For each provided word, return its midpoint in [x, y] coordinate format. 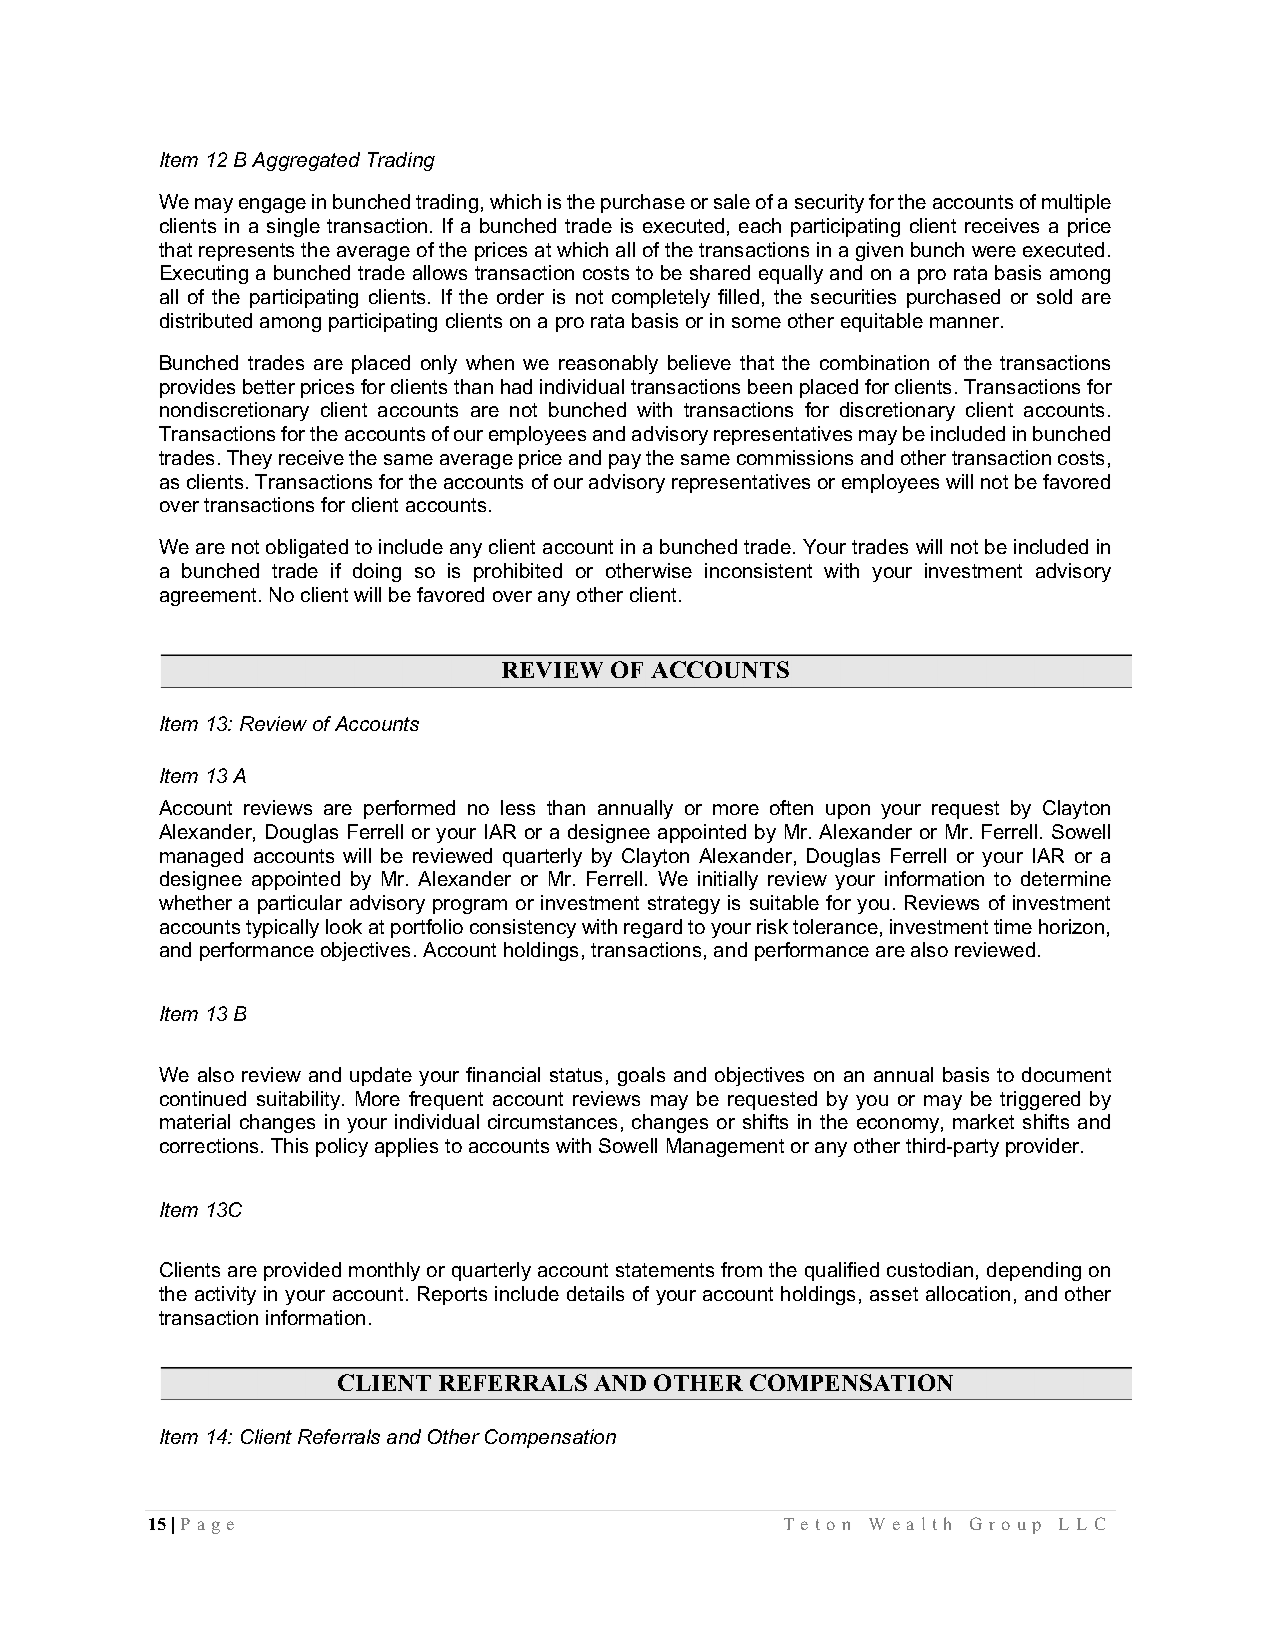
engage [272, 205]
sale [732, 201]
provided [302, 1271]
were [994, 251]
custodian [930, 1269]
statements [665, 1270]
